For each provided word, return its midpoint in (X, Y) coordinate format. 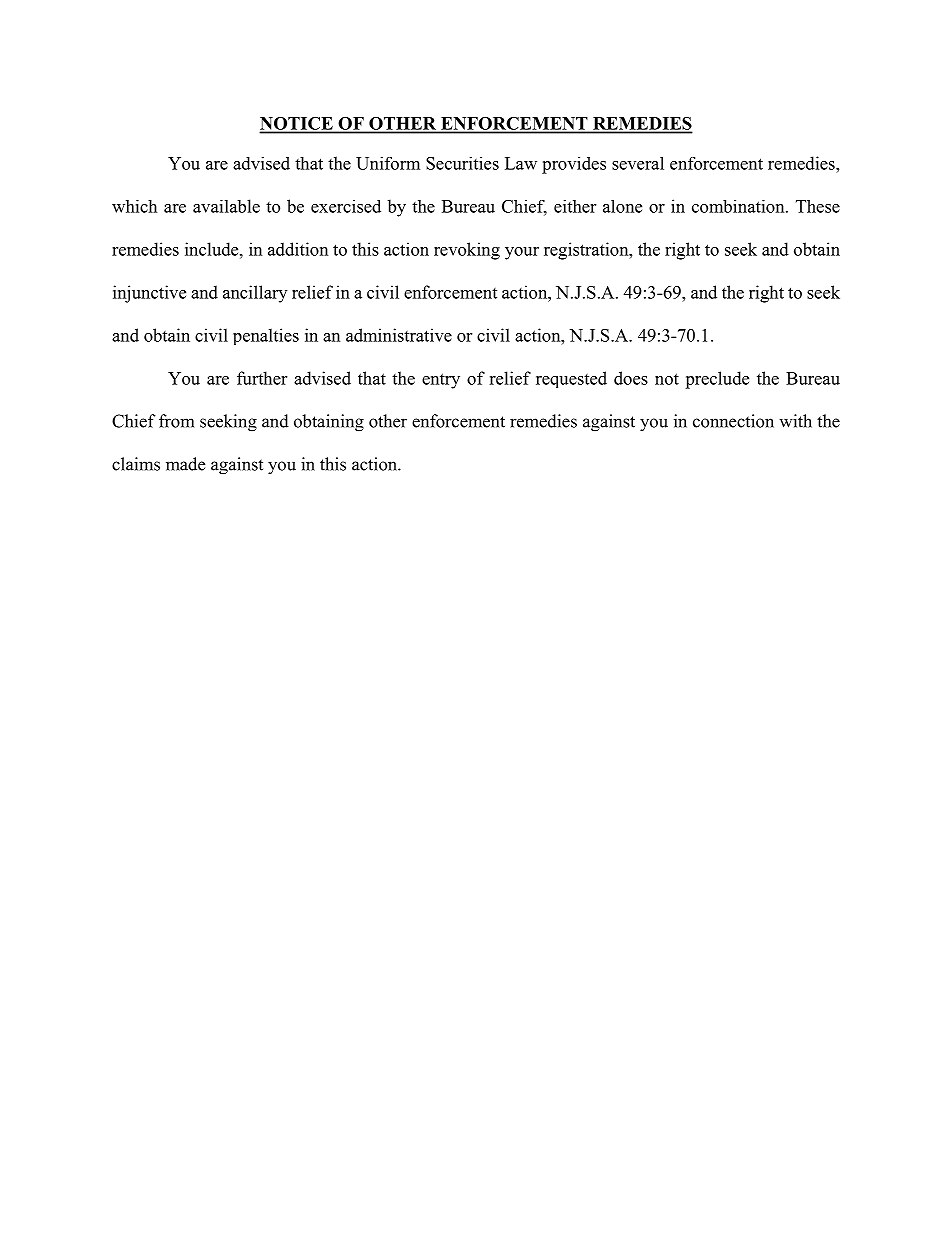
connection (733, 421)
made (185, 464)
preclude (717, 380)
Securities (462, 163)
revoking (467, 251)
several (638, 163)
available (226, 206)
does (631, 378)
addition (298, 249)
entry (441, 381)
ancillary (255, 294)
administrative (399, 335)
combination (739, 206)
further (262, 378)
